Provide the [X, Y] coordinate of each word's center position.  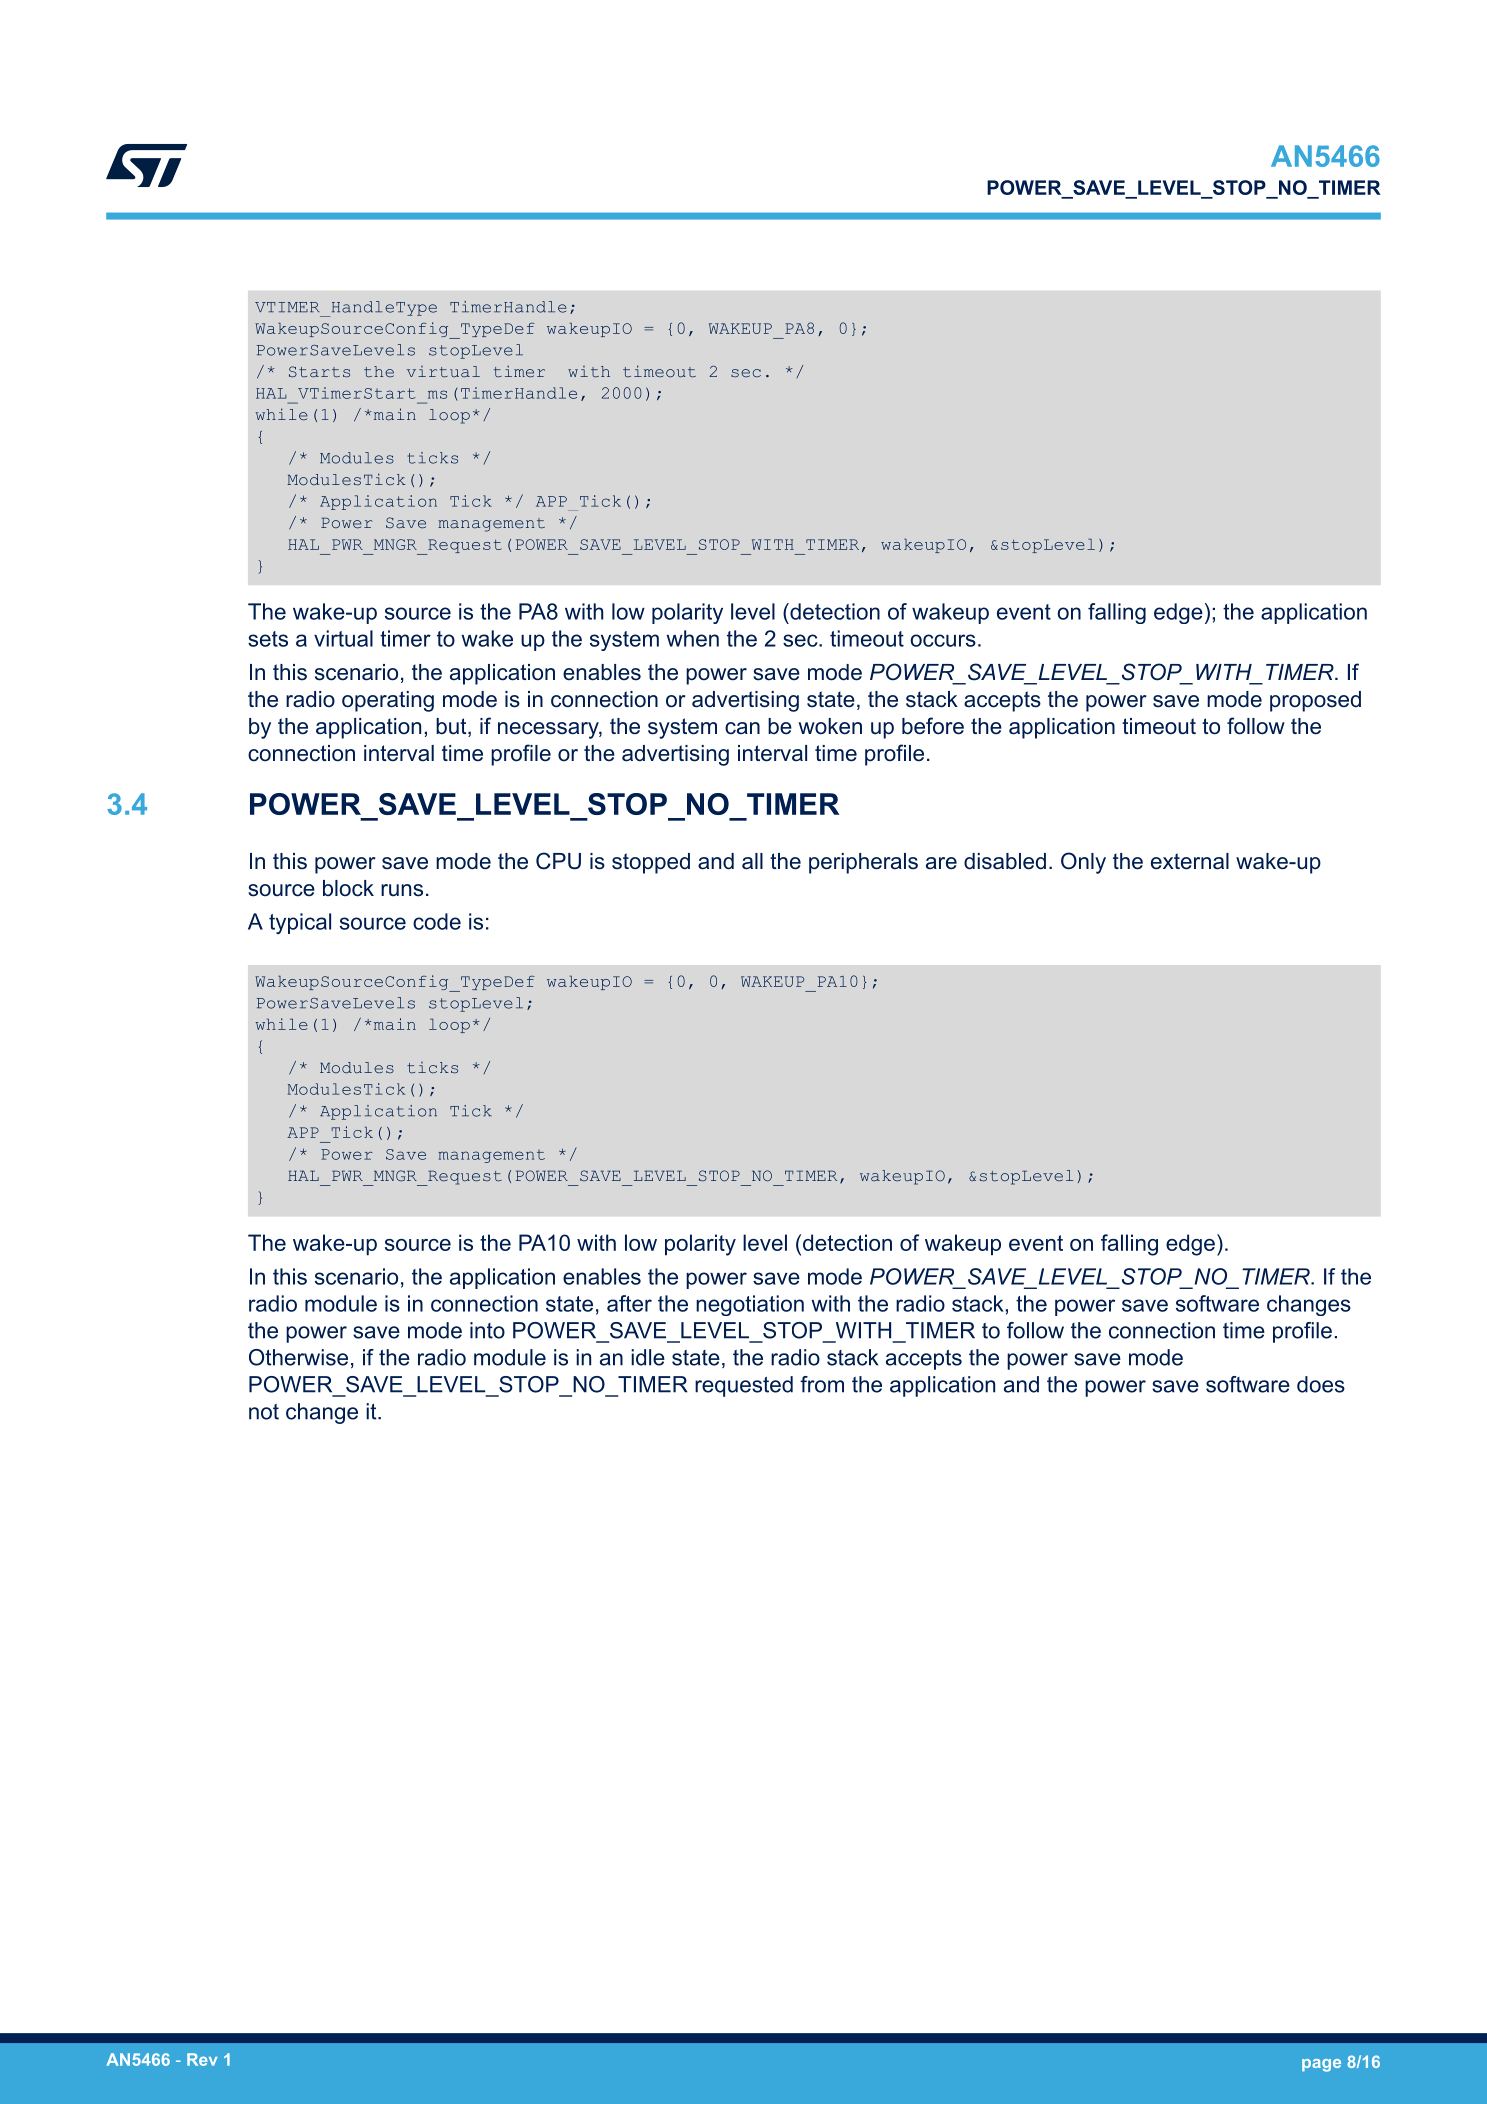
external [1190, 861]
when [692, 638]
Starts [319, 372]
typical [300, 923]
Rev [202, 2059]
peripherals [863, 863]
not [264, 1412]
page [1321, 2065]
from [822, 1384]
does [1321, 1384]
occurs [943, 640]
